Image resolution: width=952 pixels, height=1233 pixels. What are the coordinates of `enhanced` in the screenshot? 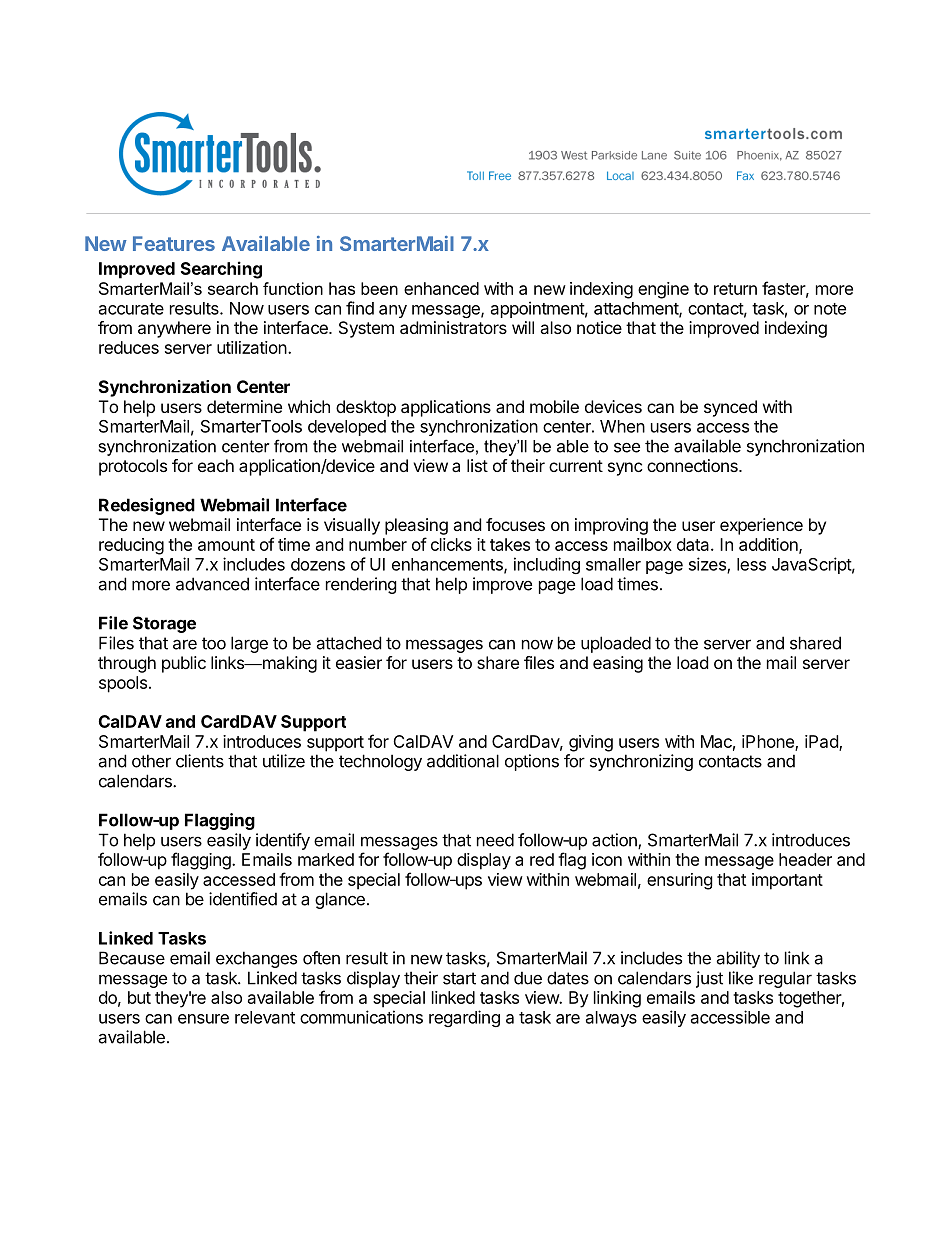 It's located at (441, 288).
